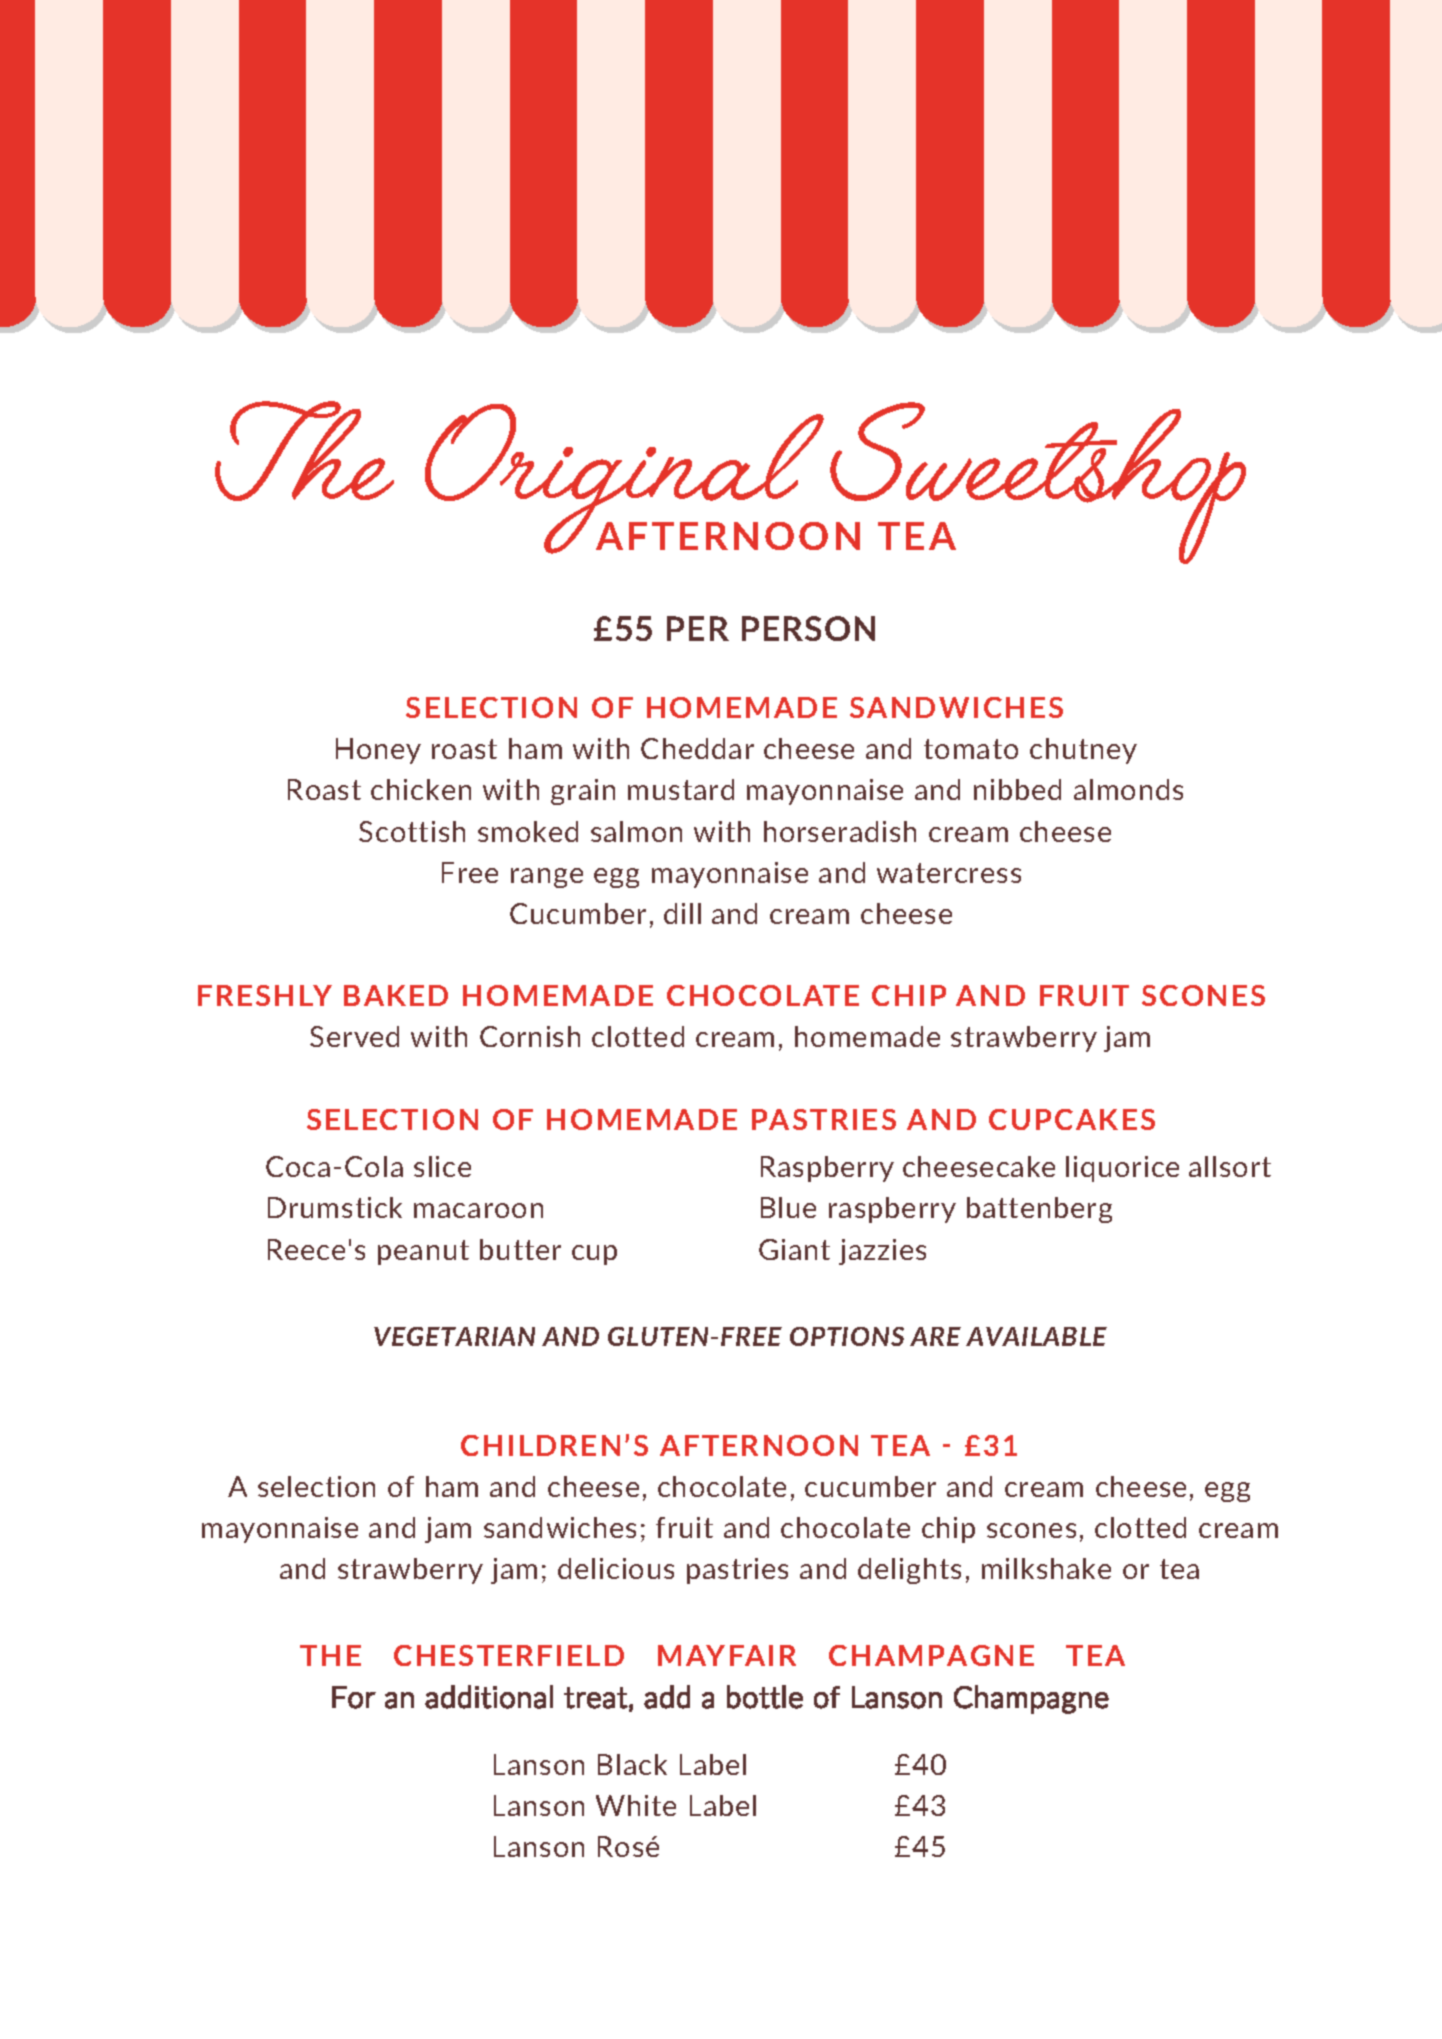 This image has width=1442, height=2039. I want to click on Cheddar, so click(697, 748).
